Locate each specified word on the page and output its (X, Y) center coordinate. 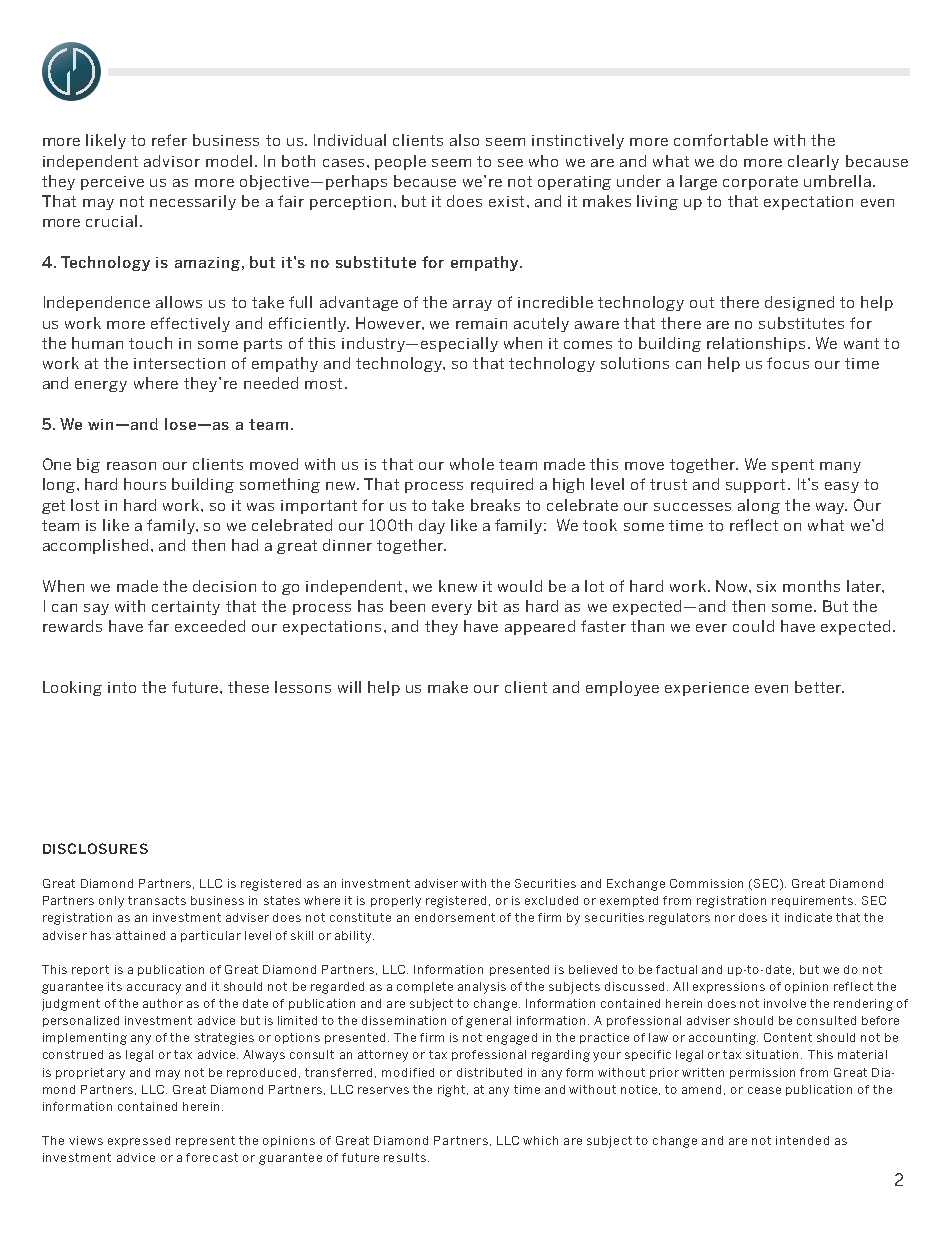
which (540, 1140)
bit (487, 606)
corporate (760, 183)
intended (802, 1140)
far (158, 626)
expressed (139, 1141)
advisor (172, 161)
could (753, 626)
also (464, 140)
